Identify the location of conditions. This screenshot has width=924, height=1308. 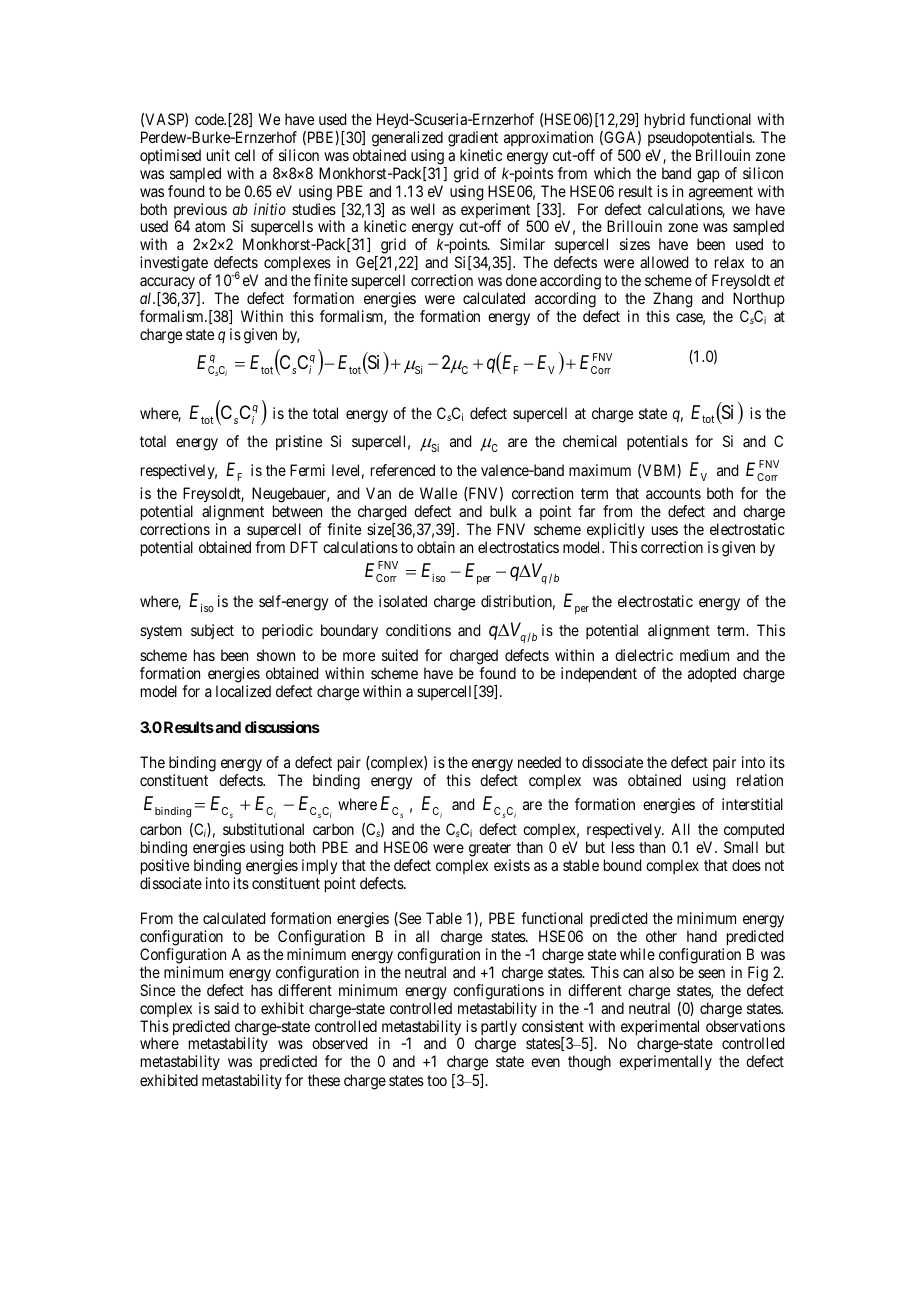
(418, 630).
